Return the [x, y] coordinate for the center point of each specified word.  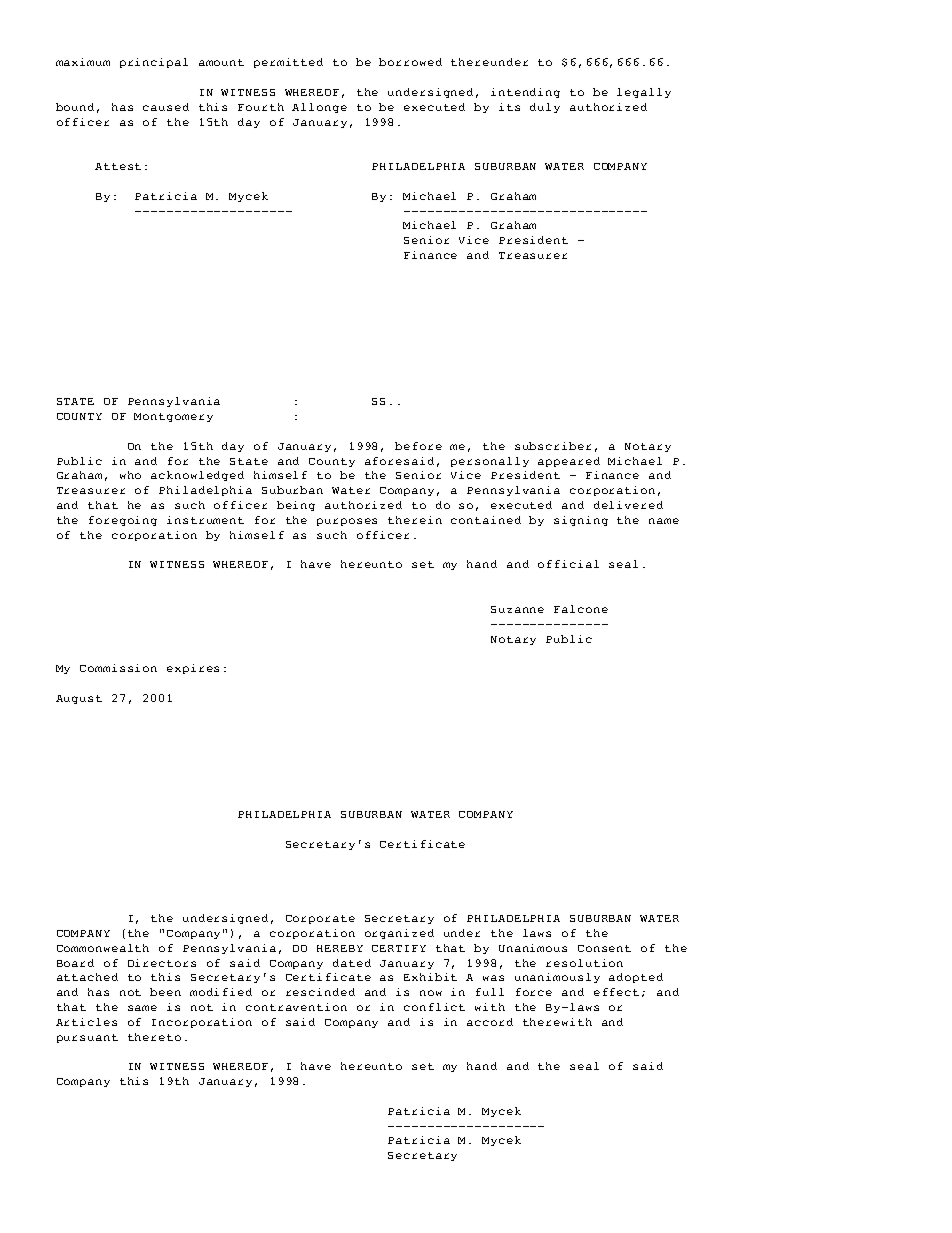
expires [193, 669]
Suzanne [517, 609]
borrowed [410, 62]
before [418, 446]
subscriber [553, 446]
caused [166, 107]
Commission [118, 668]
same [142, 1008]
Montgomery [173, 417]
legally [644, 93]
